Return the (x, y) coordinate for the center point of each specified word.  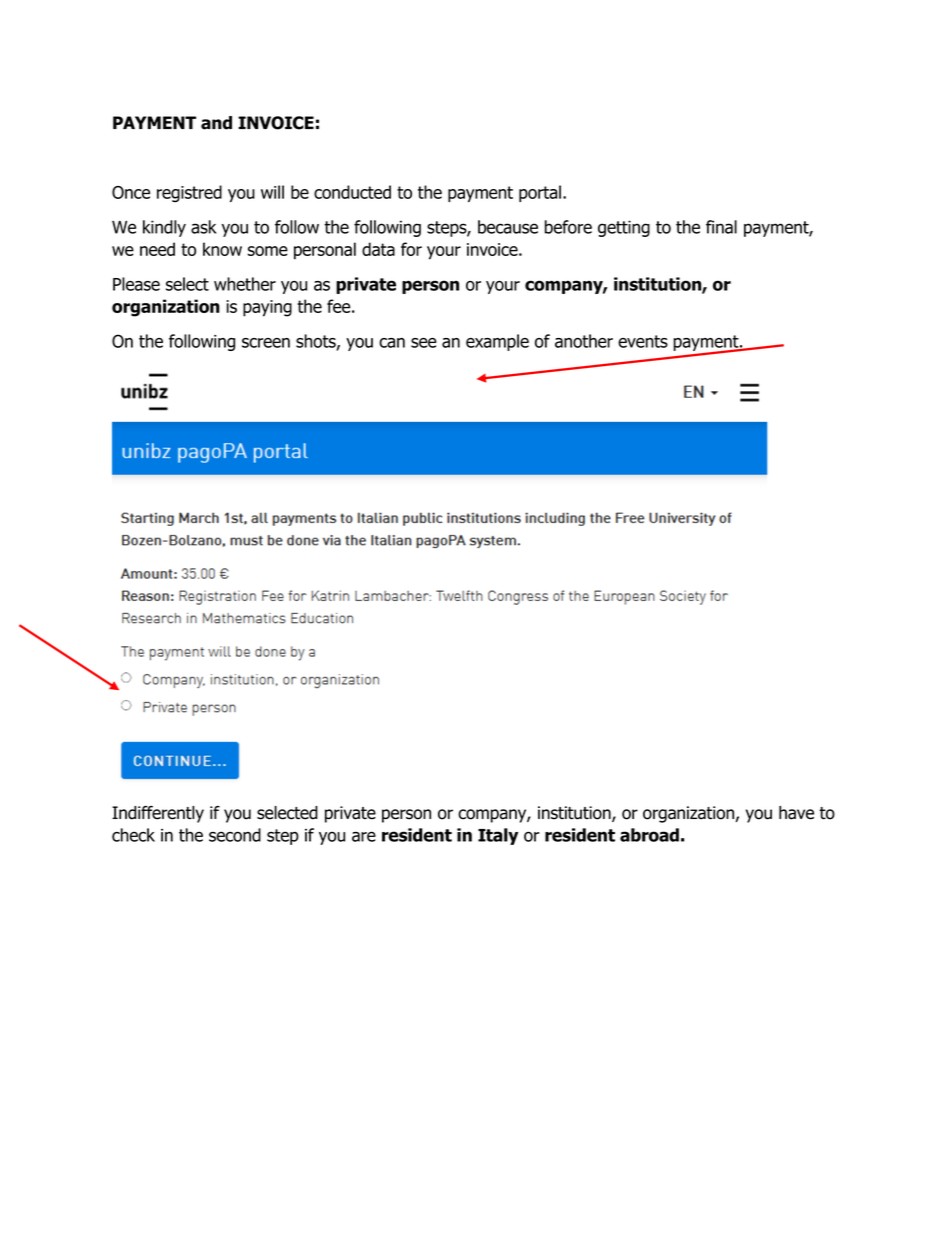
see (424, 343)
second (235, 835)
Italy (498, 836)
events (643, 341)
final (721, 227)
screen (266, 343)
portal (540, 193)
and (216, 123)
